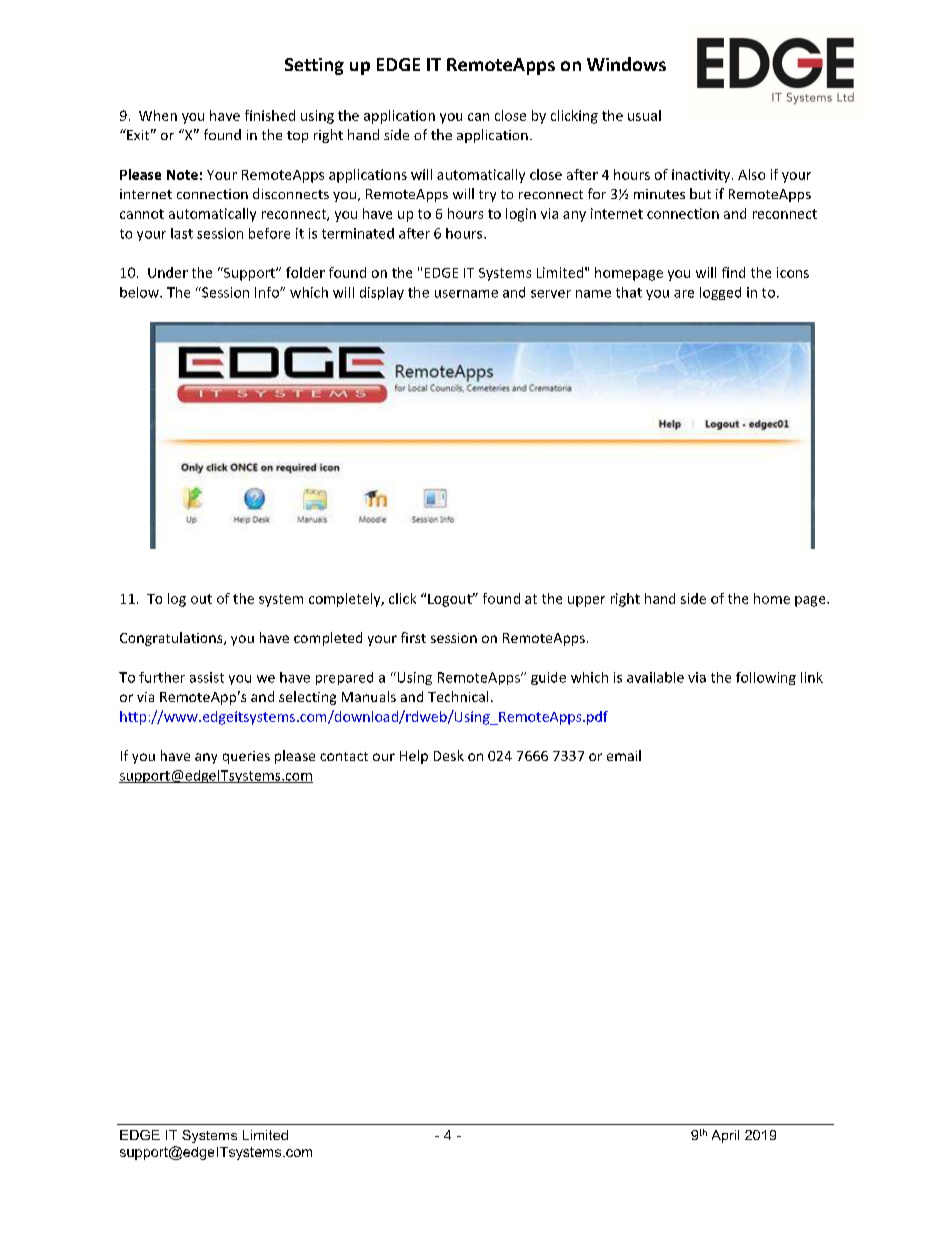  Describe the element at coordinates (644, 115) in the screenshot. I see `usual` at that location.
